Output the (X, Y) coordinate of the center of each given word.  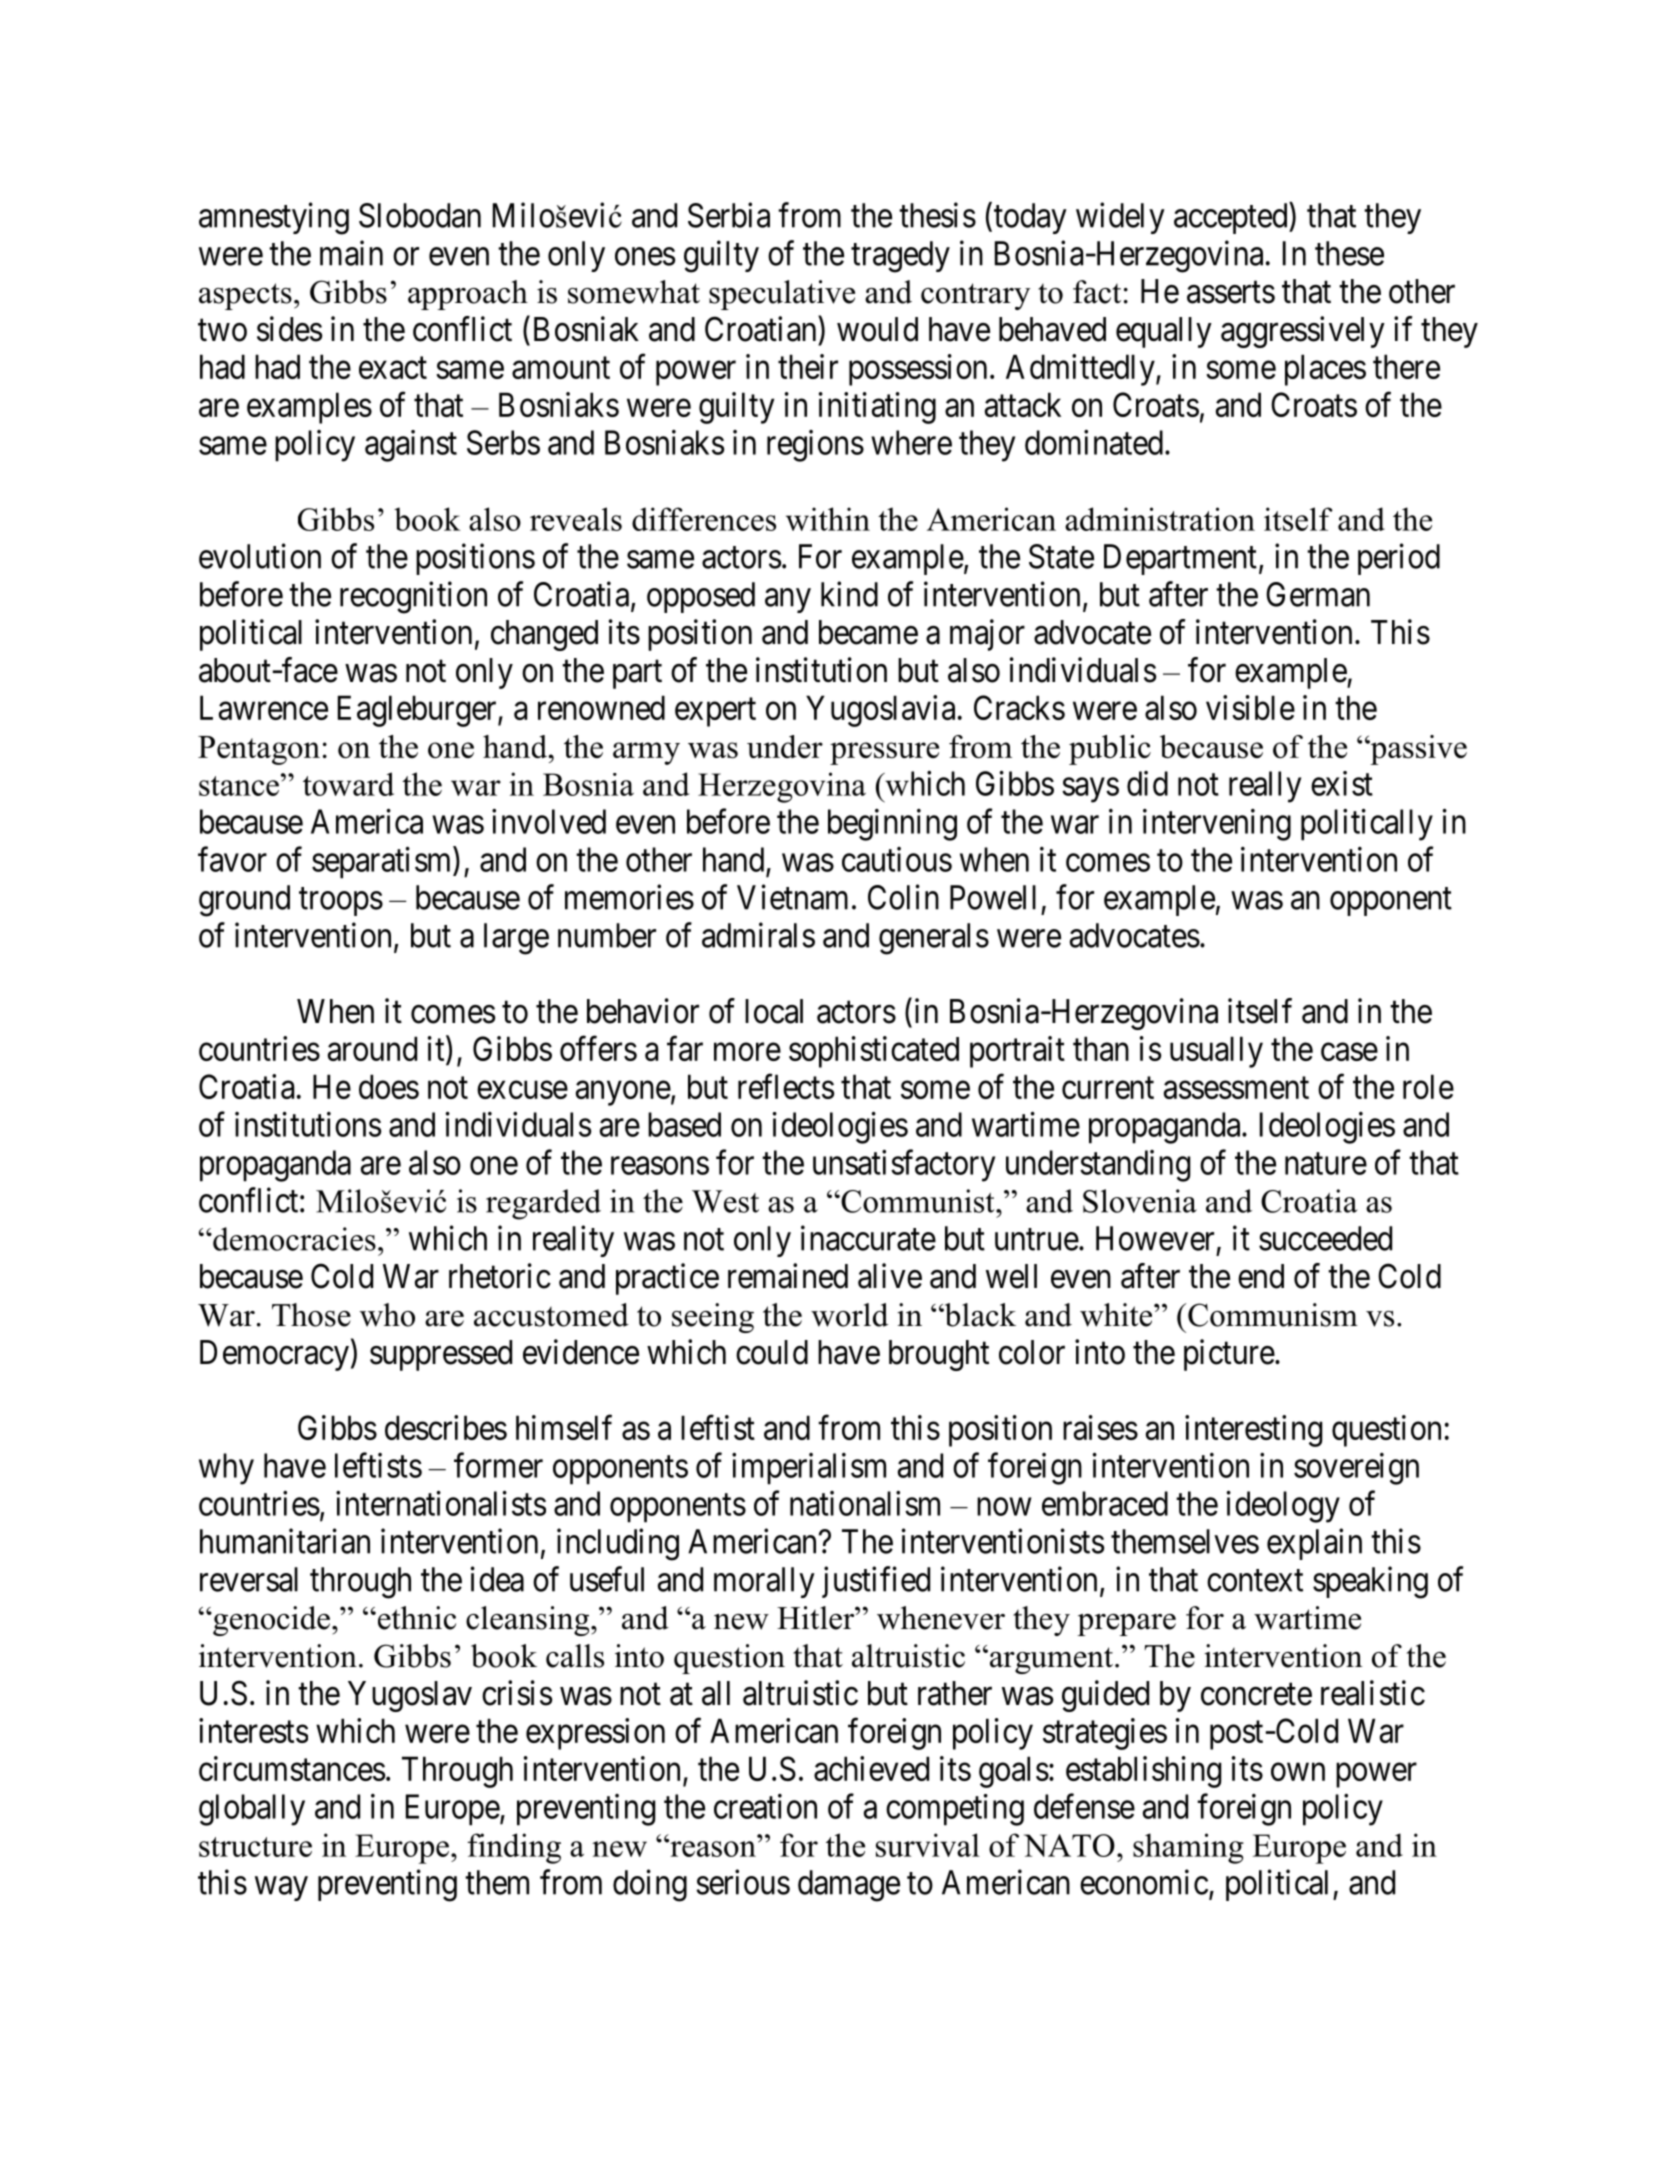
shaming (1188, 1848)
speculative (782, 295)
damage (849, 1886)
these (1349, 253)
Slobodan (420, 215)
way (281, 1889)
